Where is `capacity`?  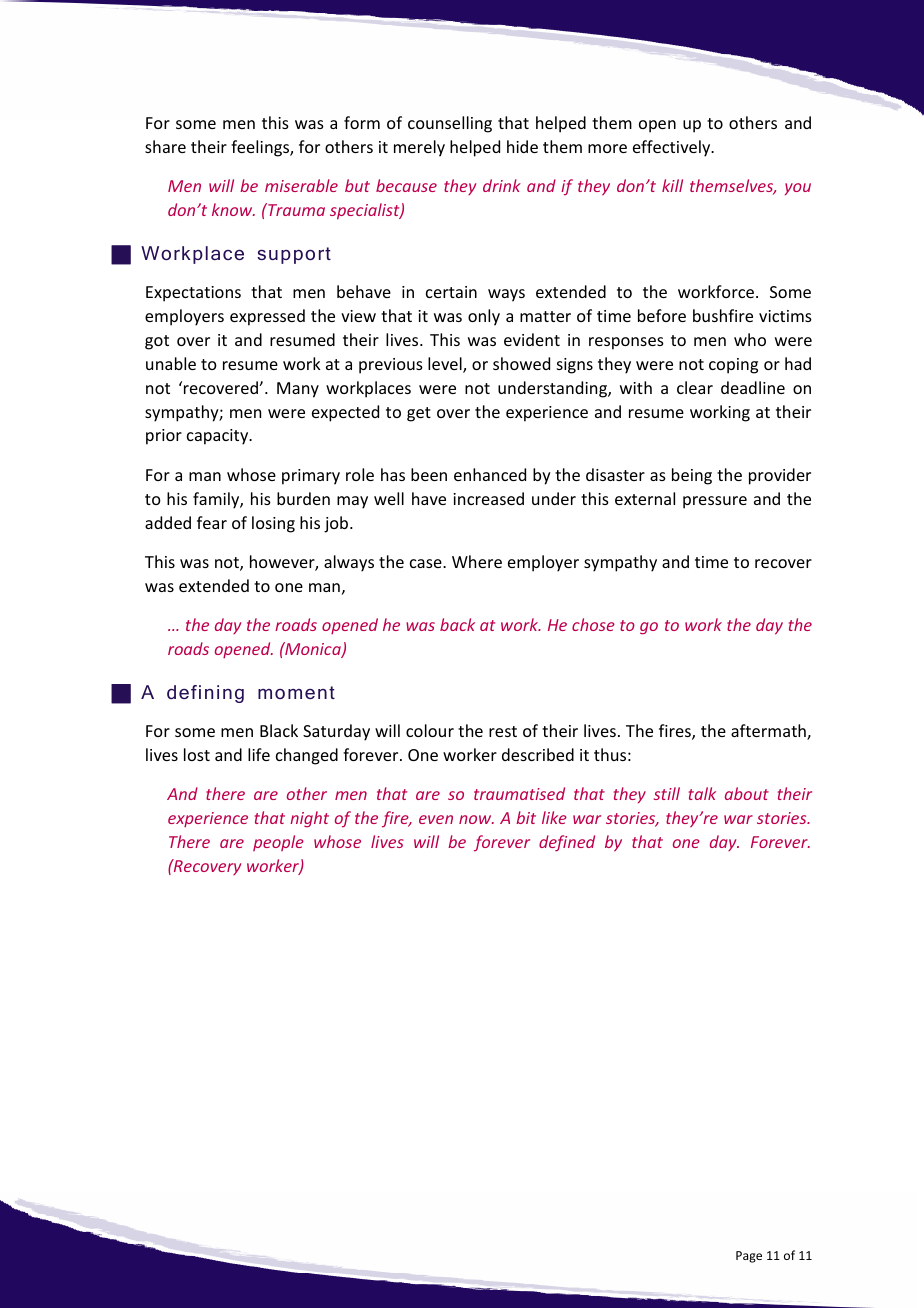 capacity is located at coordinates (219, 437).
